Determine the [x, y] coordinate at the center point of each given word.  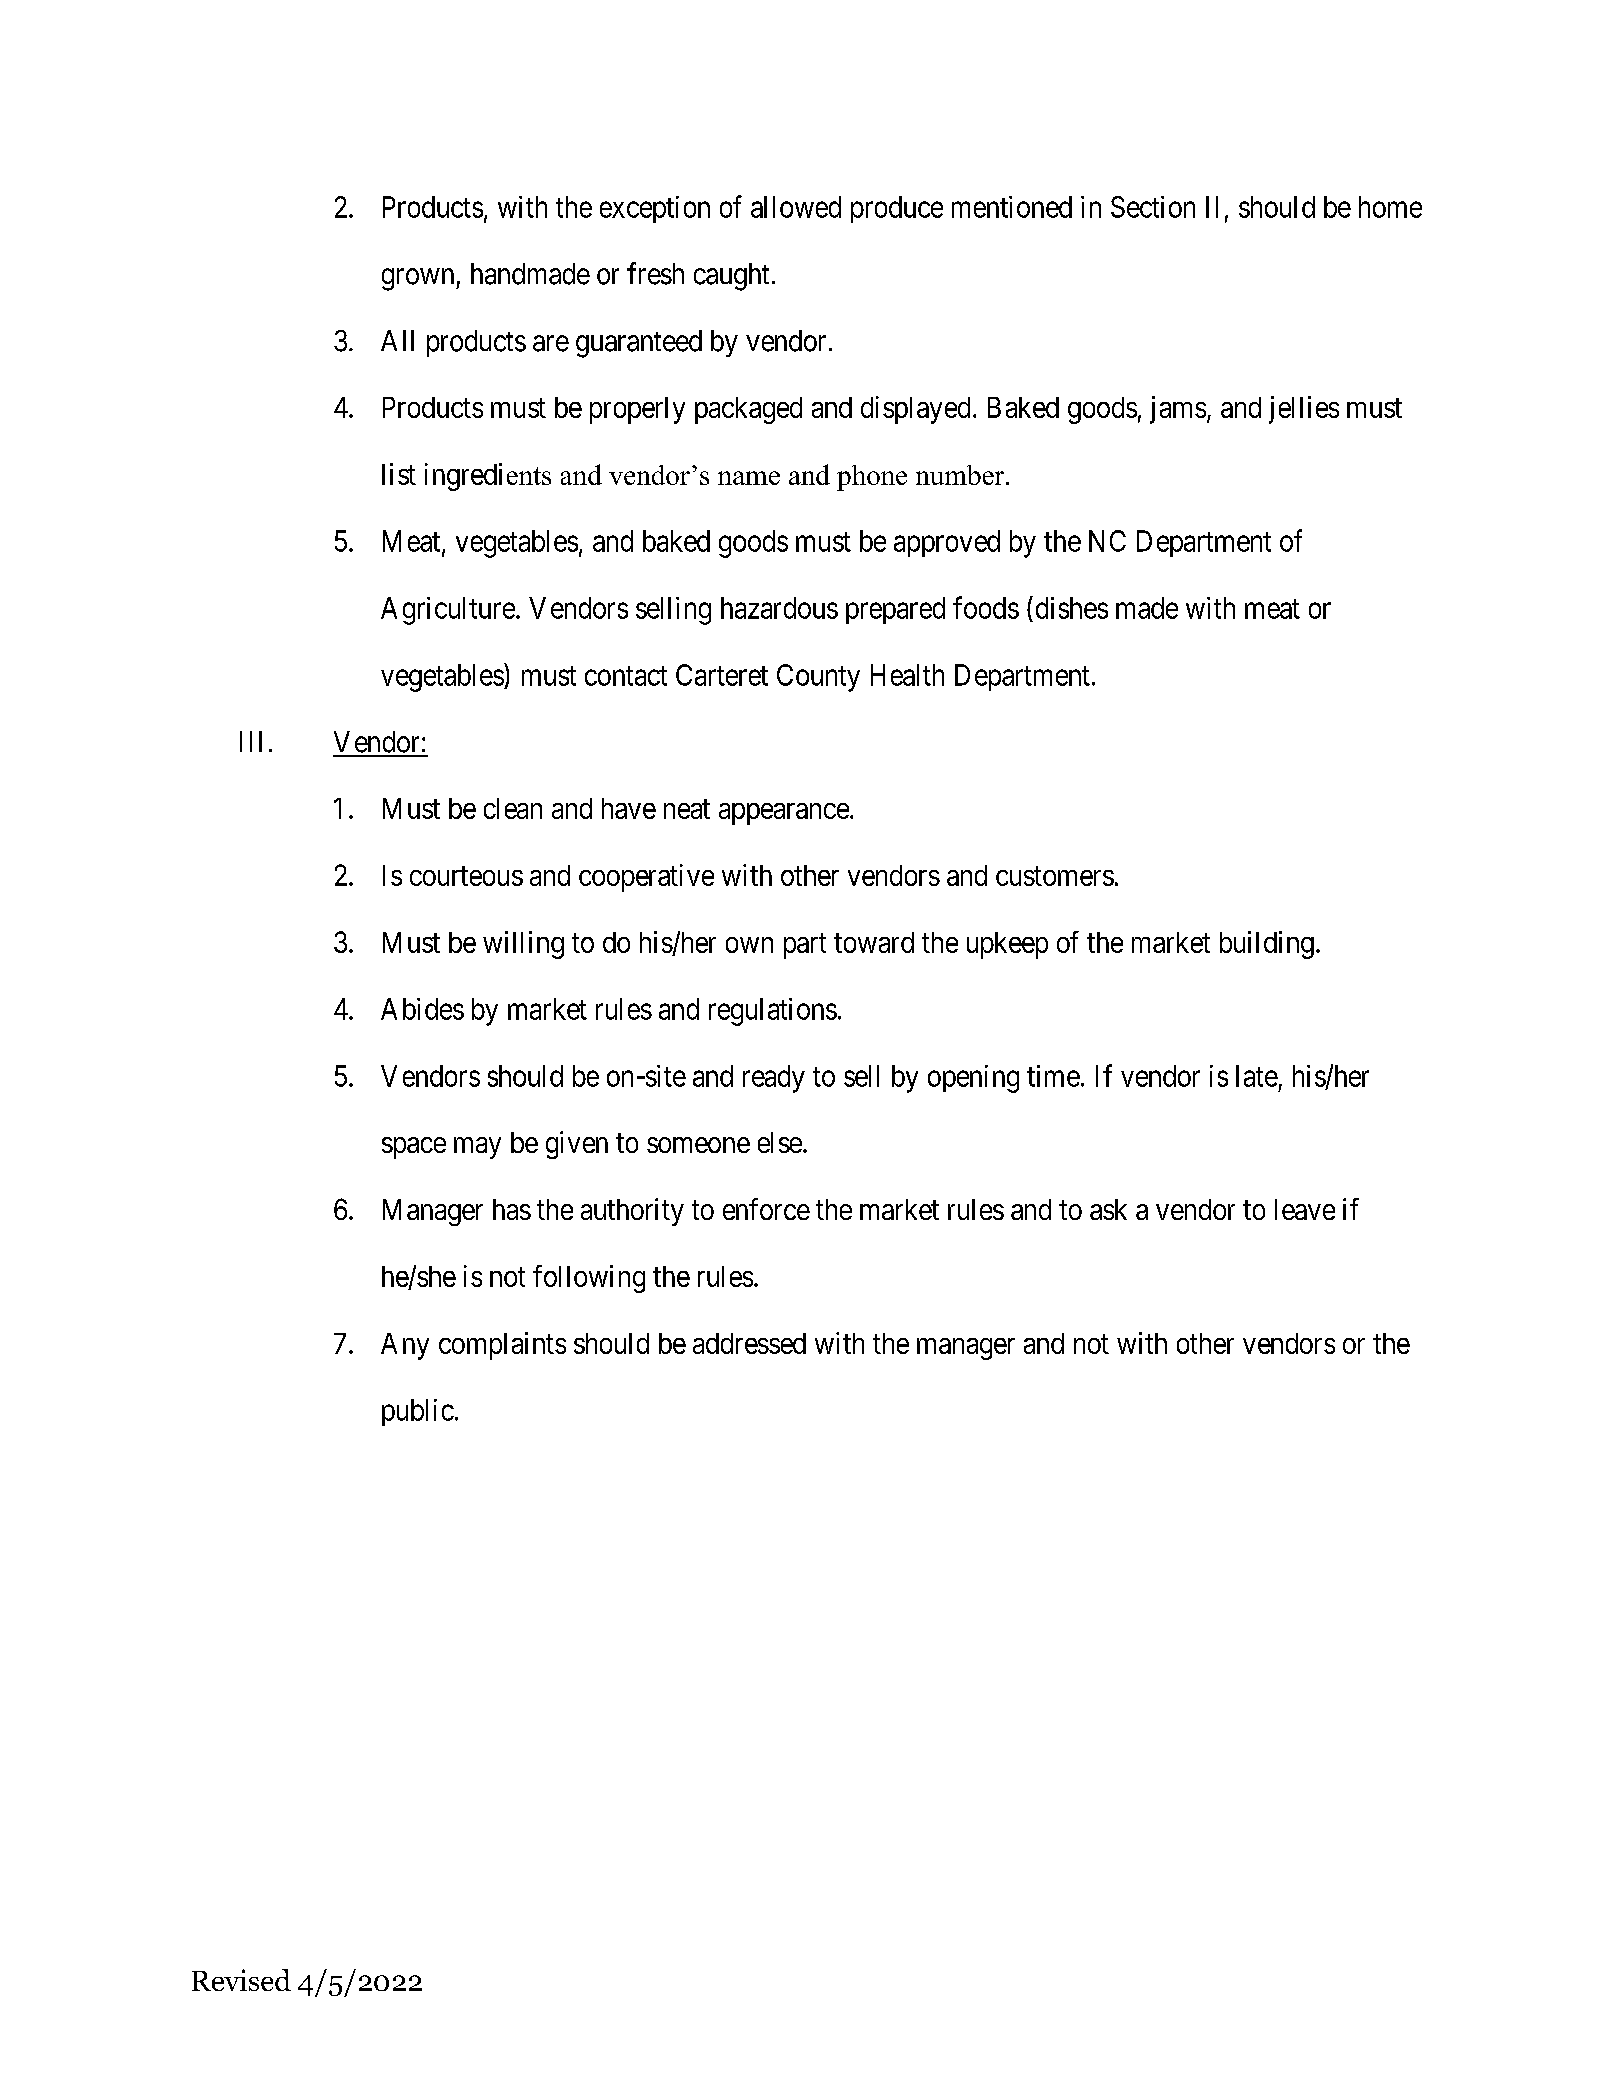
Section [1153, 207]
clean [513, 808]
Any [405, 1346]
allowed [796, 207]
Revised [241, 1980]
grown [419, 279]
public [418, 1412]
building [1267, 945]
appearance [784, 814]
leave [1305, 1209]
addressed [749, 1343]
